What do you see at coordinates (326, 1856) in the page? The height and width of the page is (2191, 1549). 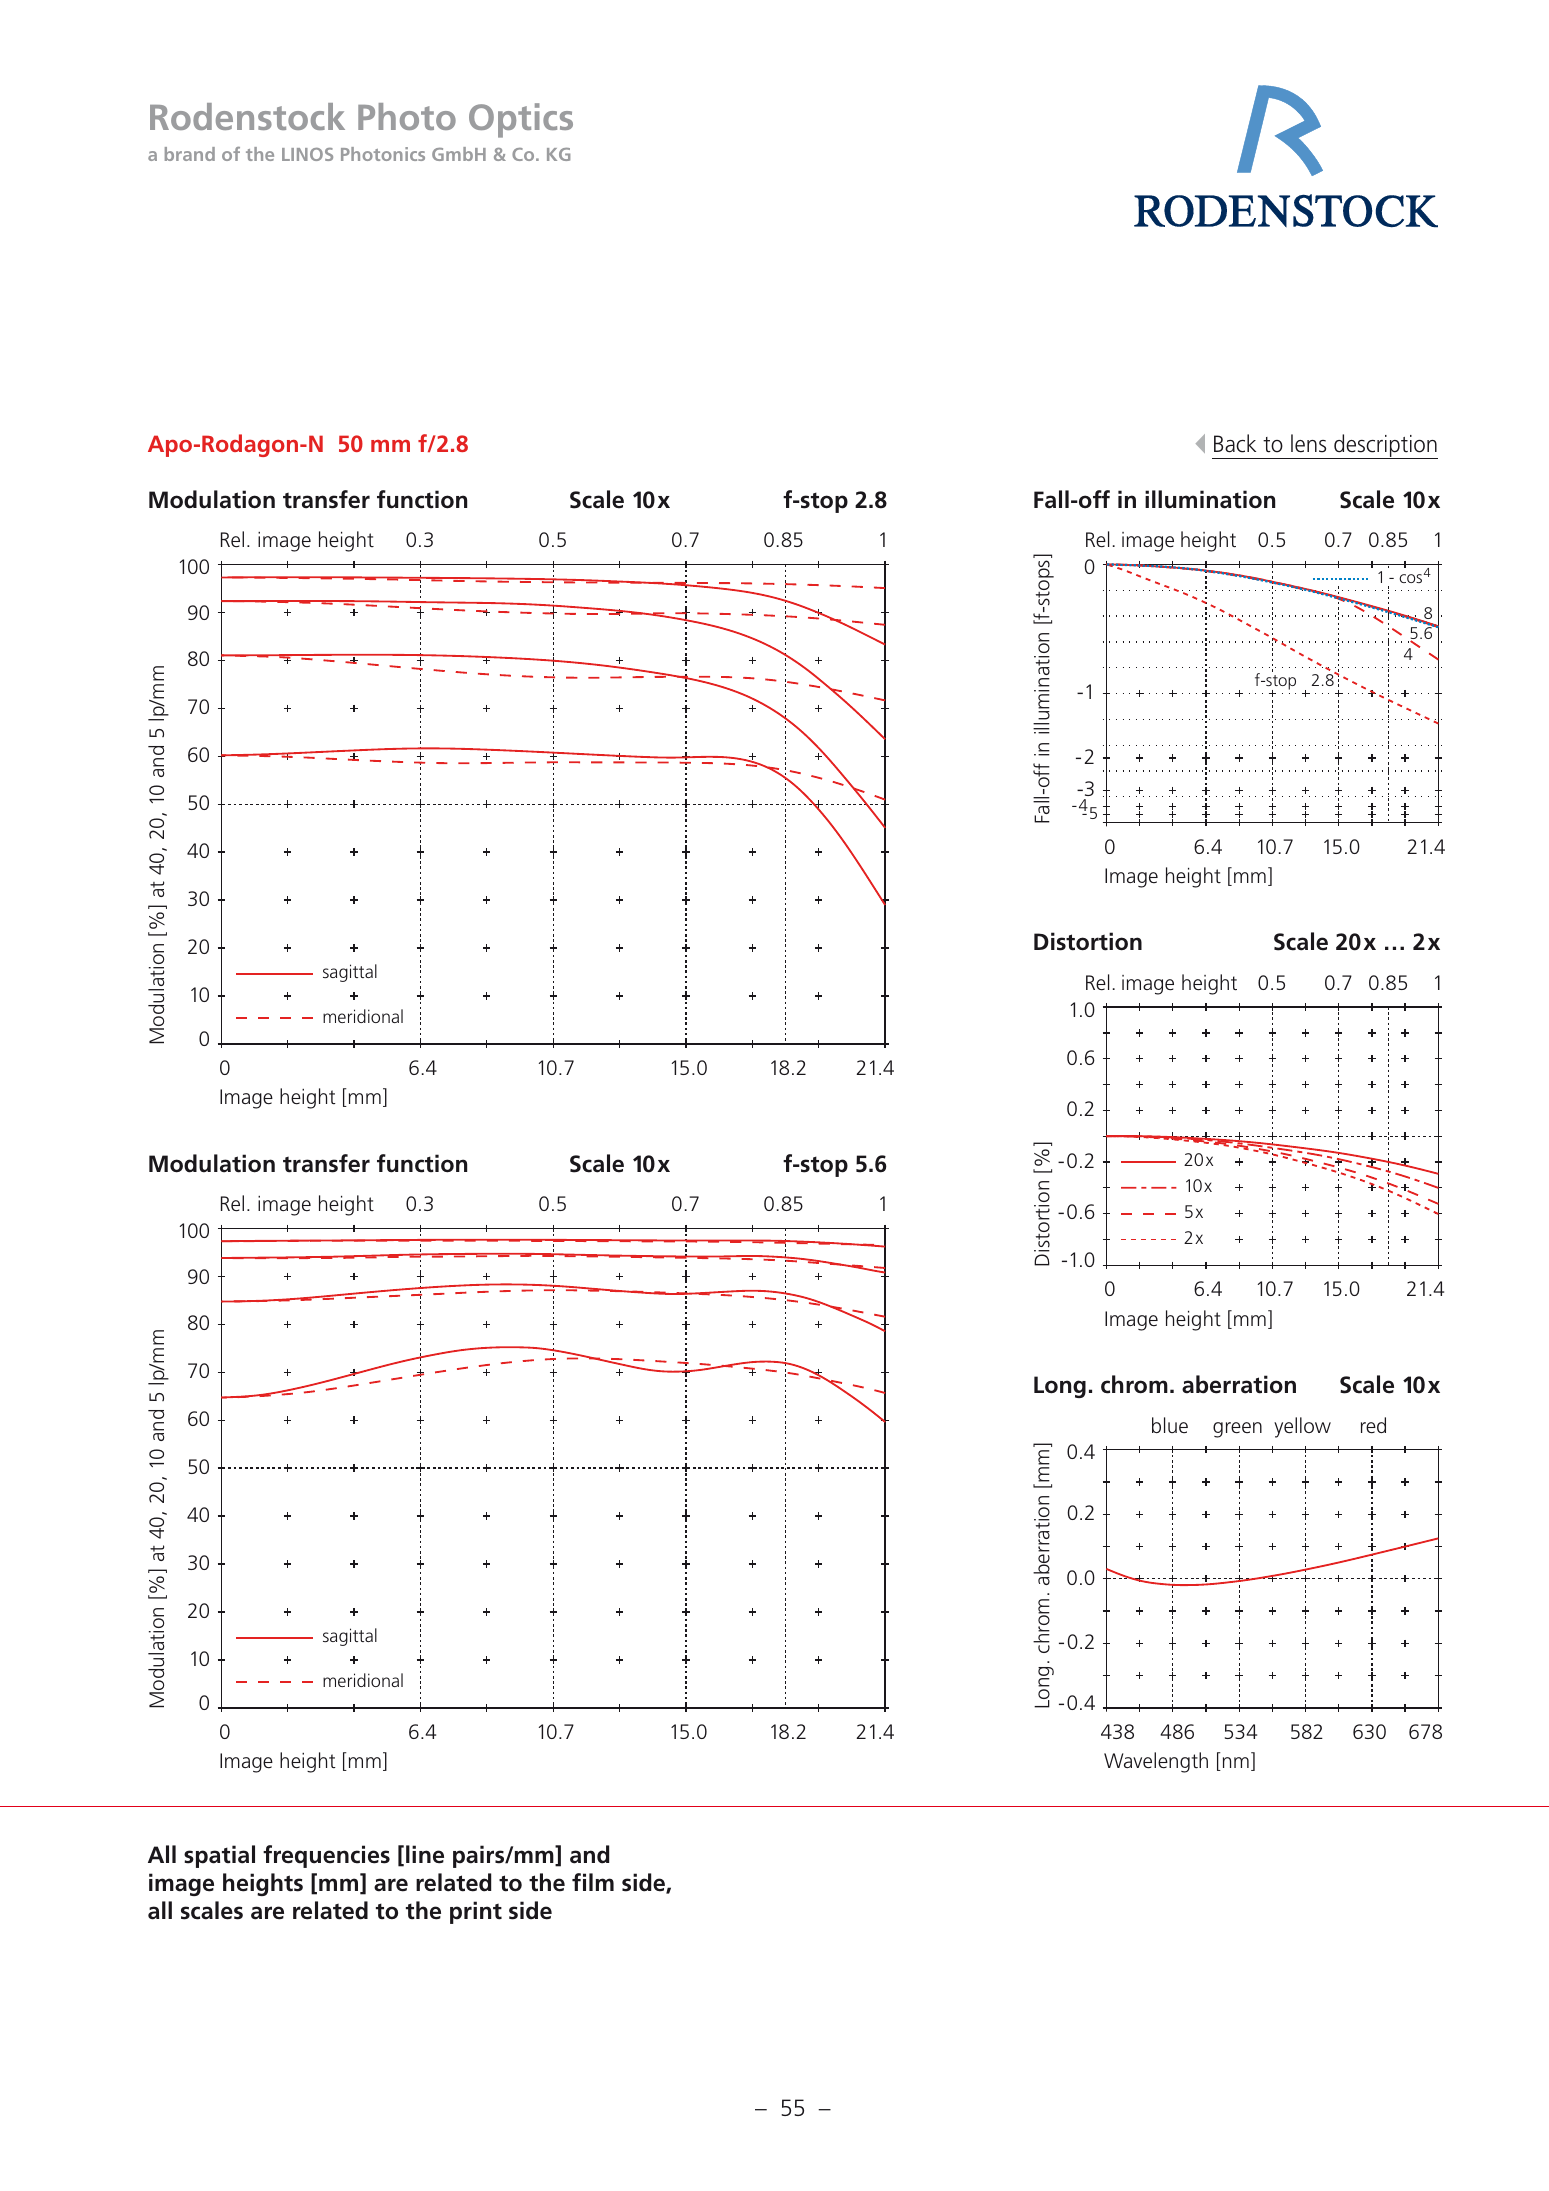 I see `frequencies` at bounding box center [326, 1856].
